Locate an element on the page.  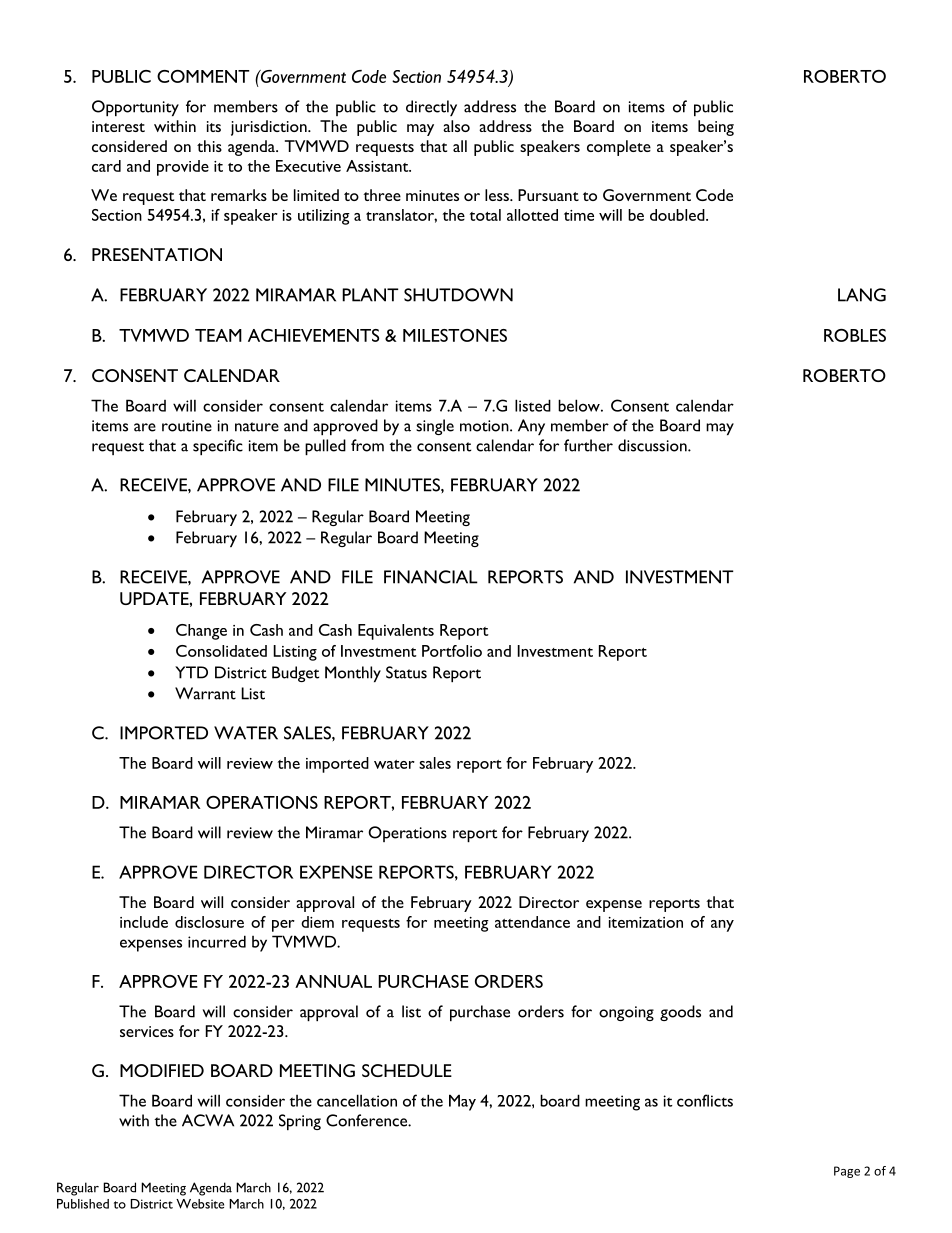
Warrant is located at coordinates (205, 693).
